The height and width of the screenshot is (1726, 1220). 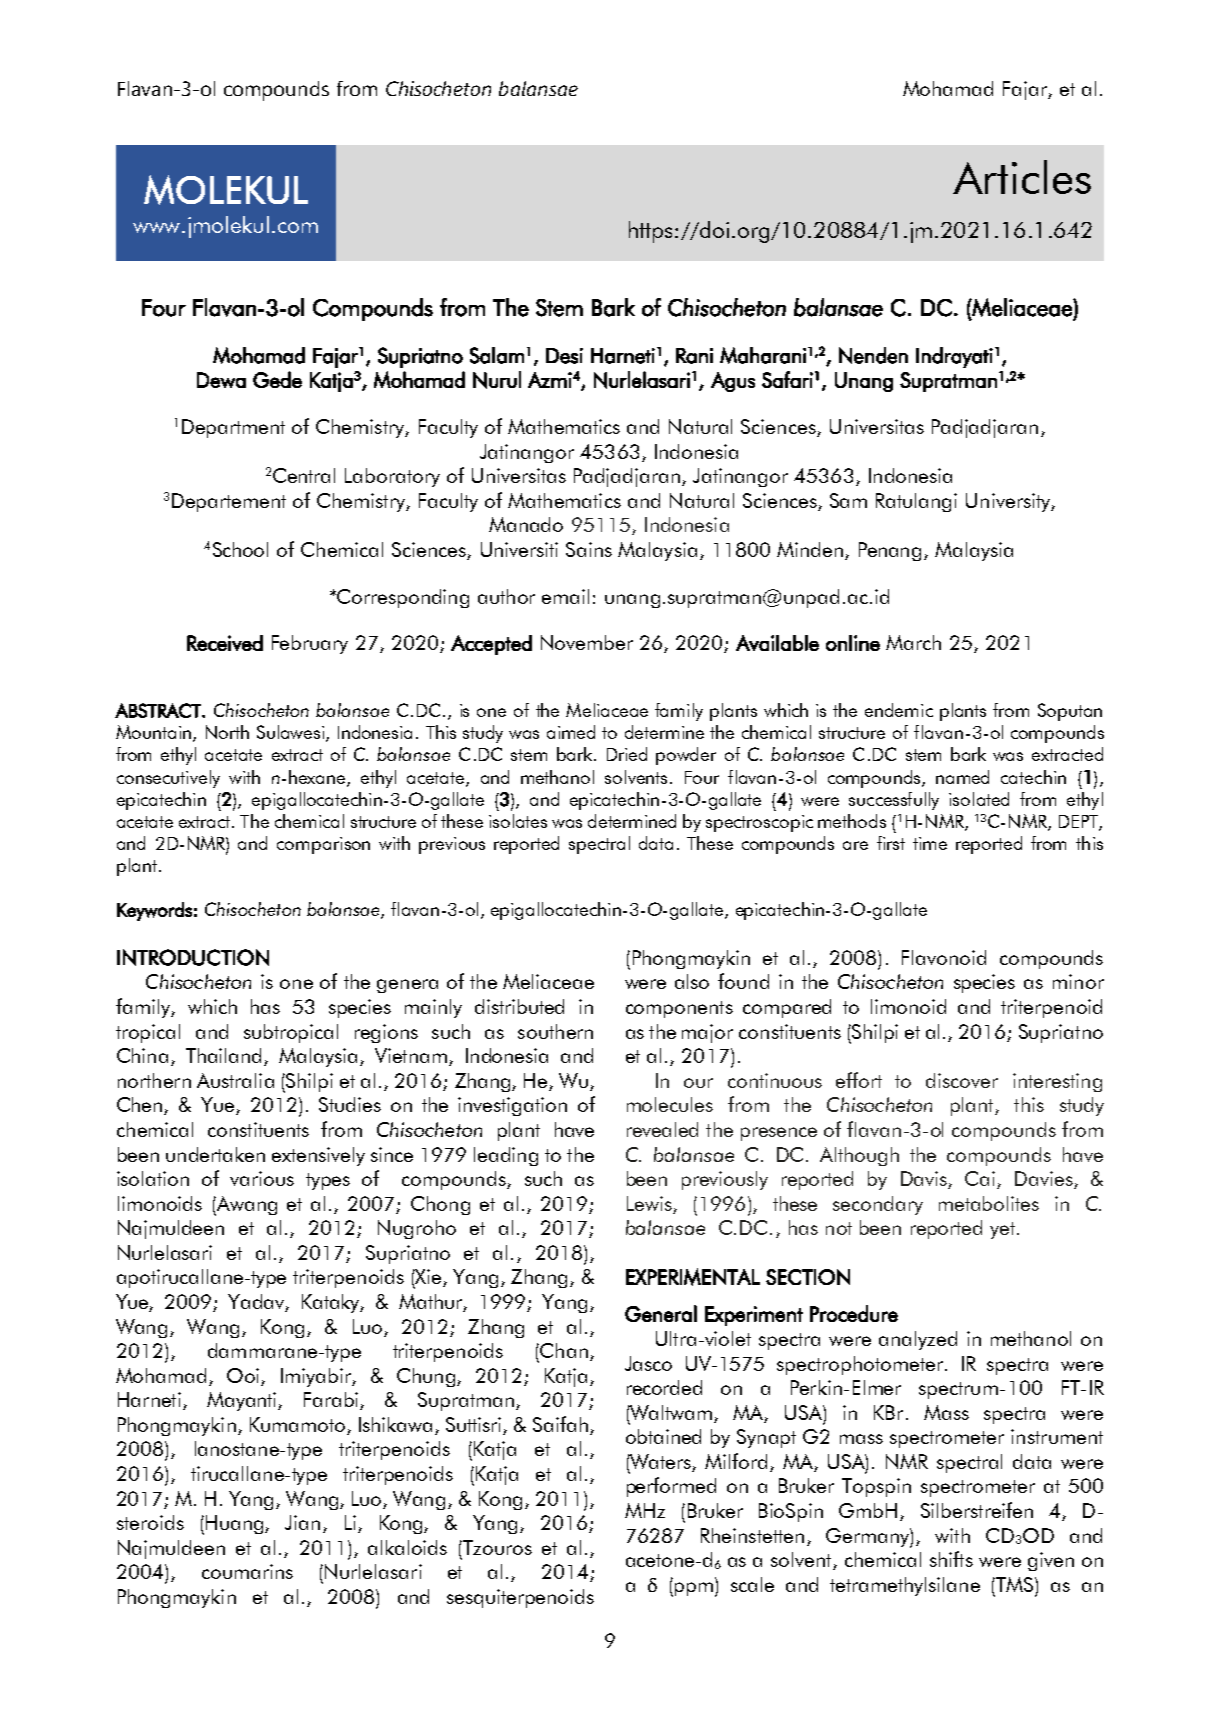 I want to click on Desi, so click(x=564, y=356).
